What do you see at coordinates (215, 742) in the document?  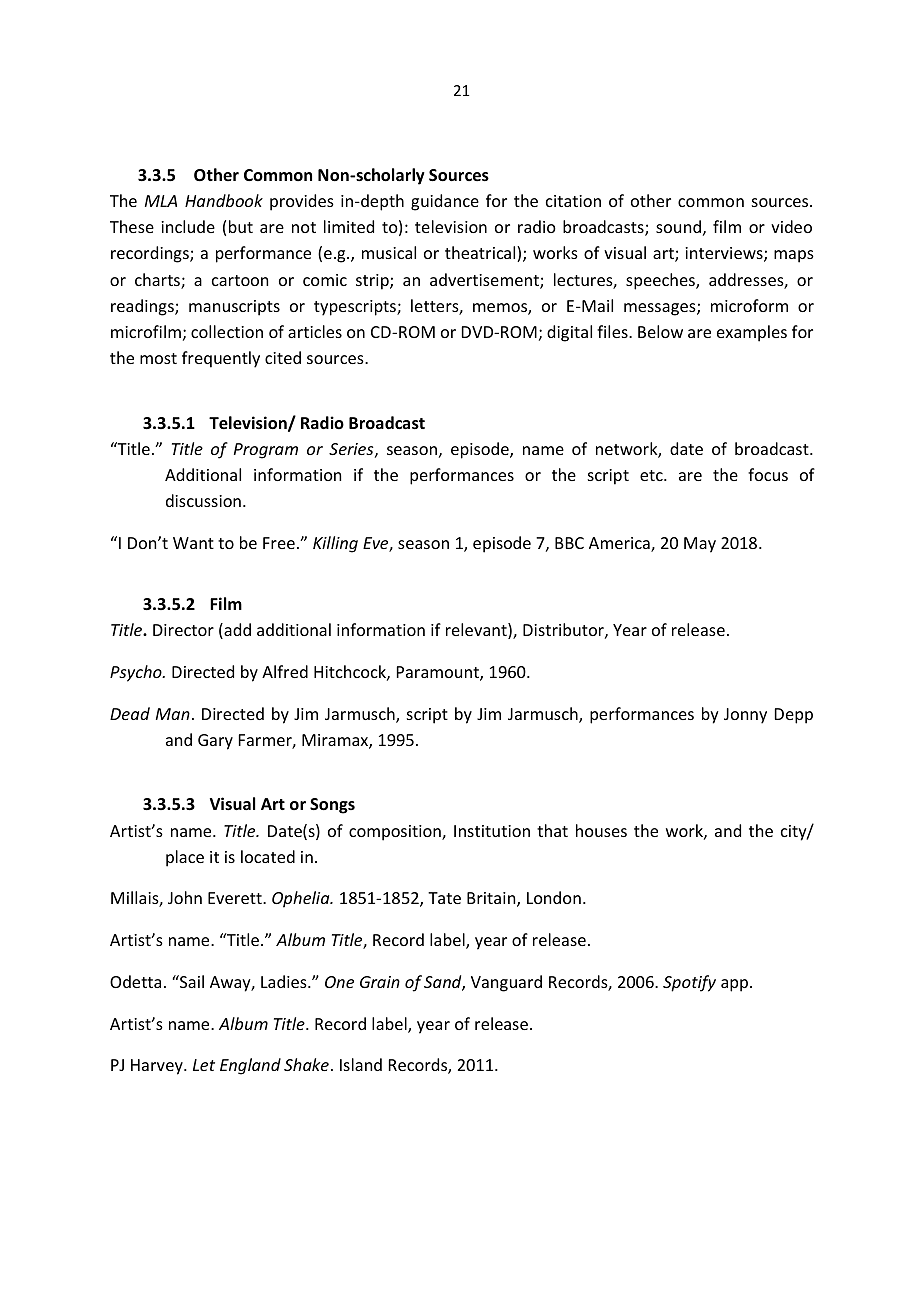 I see `Gary` at bounding box center [215, 742].
